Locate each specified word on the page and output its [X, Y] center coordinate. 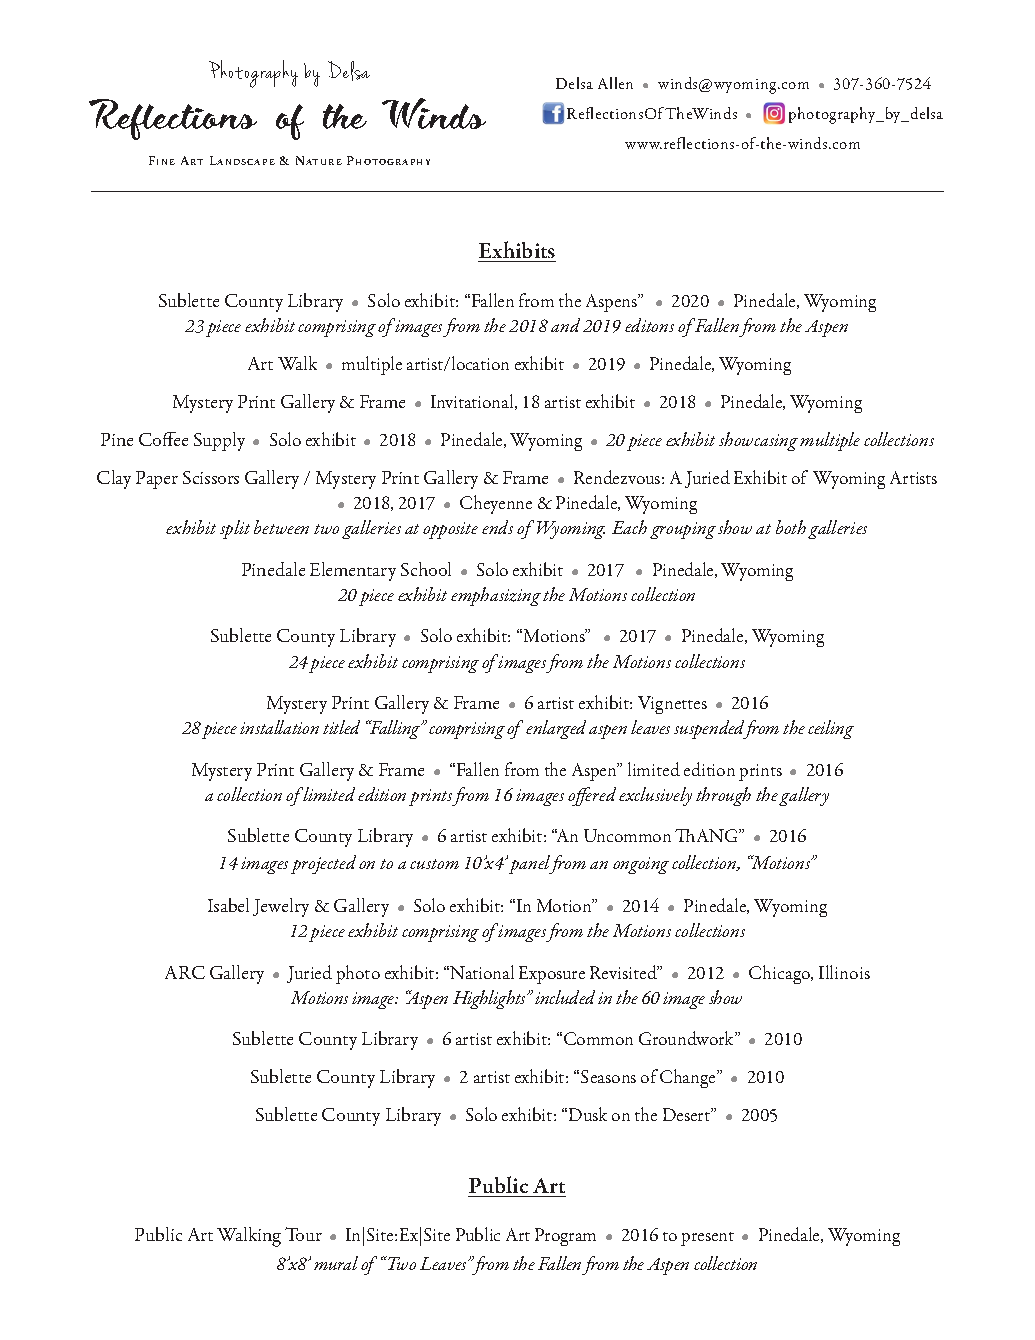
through [723, 796]
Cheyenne [496, 504]
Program [565, 1237]
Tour [303, 1234]
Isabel [228, 905]
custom [434, 864]
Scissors [211, 477]
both [791, 527]
